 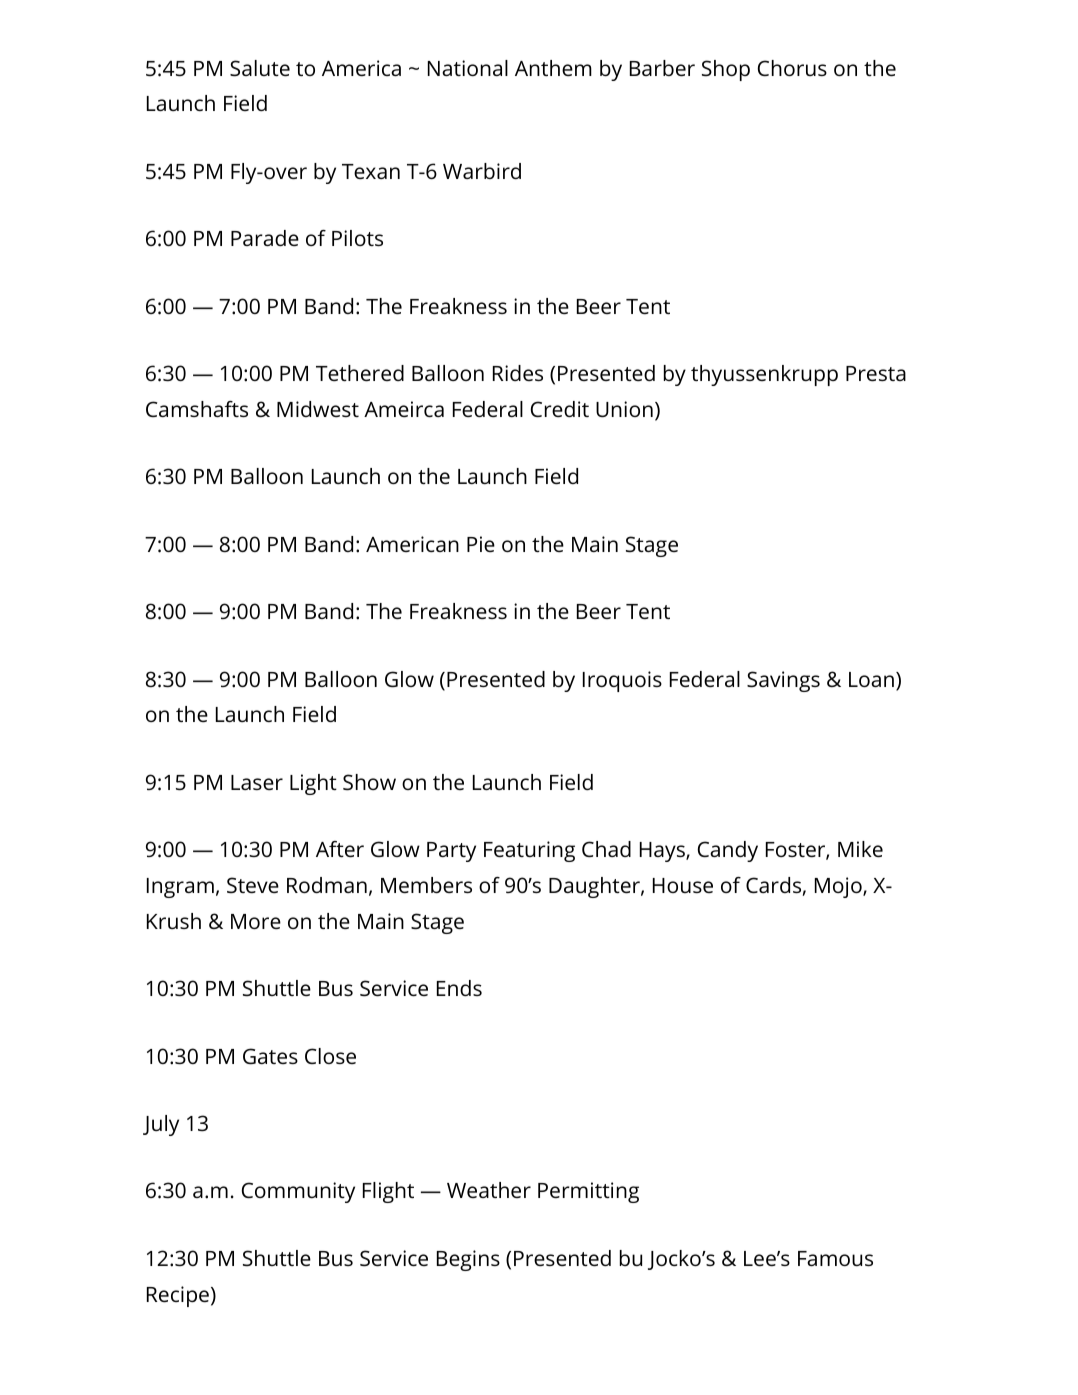 I want to click on Shop, so click(x=726, y=70).
